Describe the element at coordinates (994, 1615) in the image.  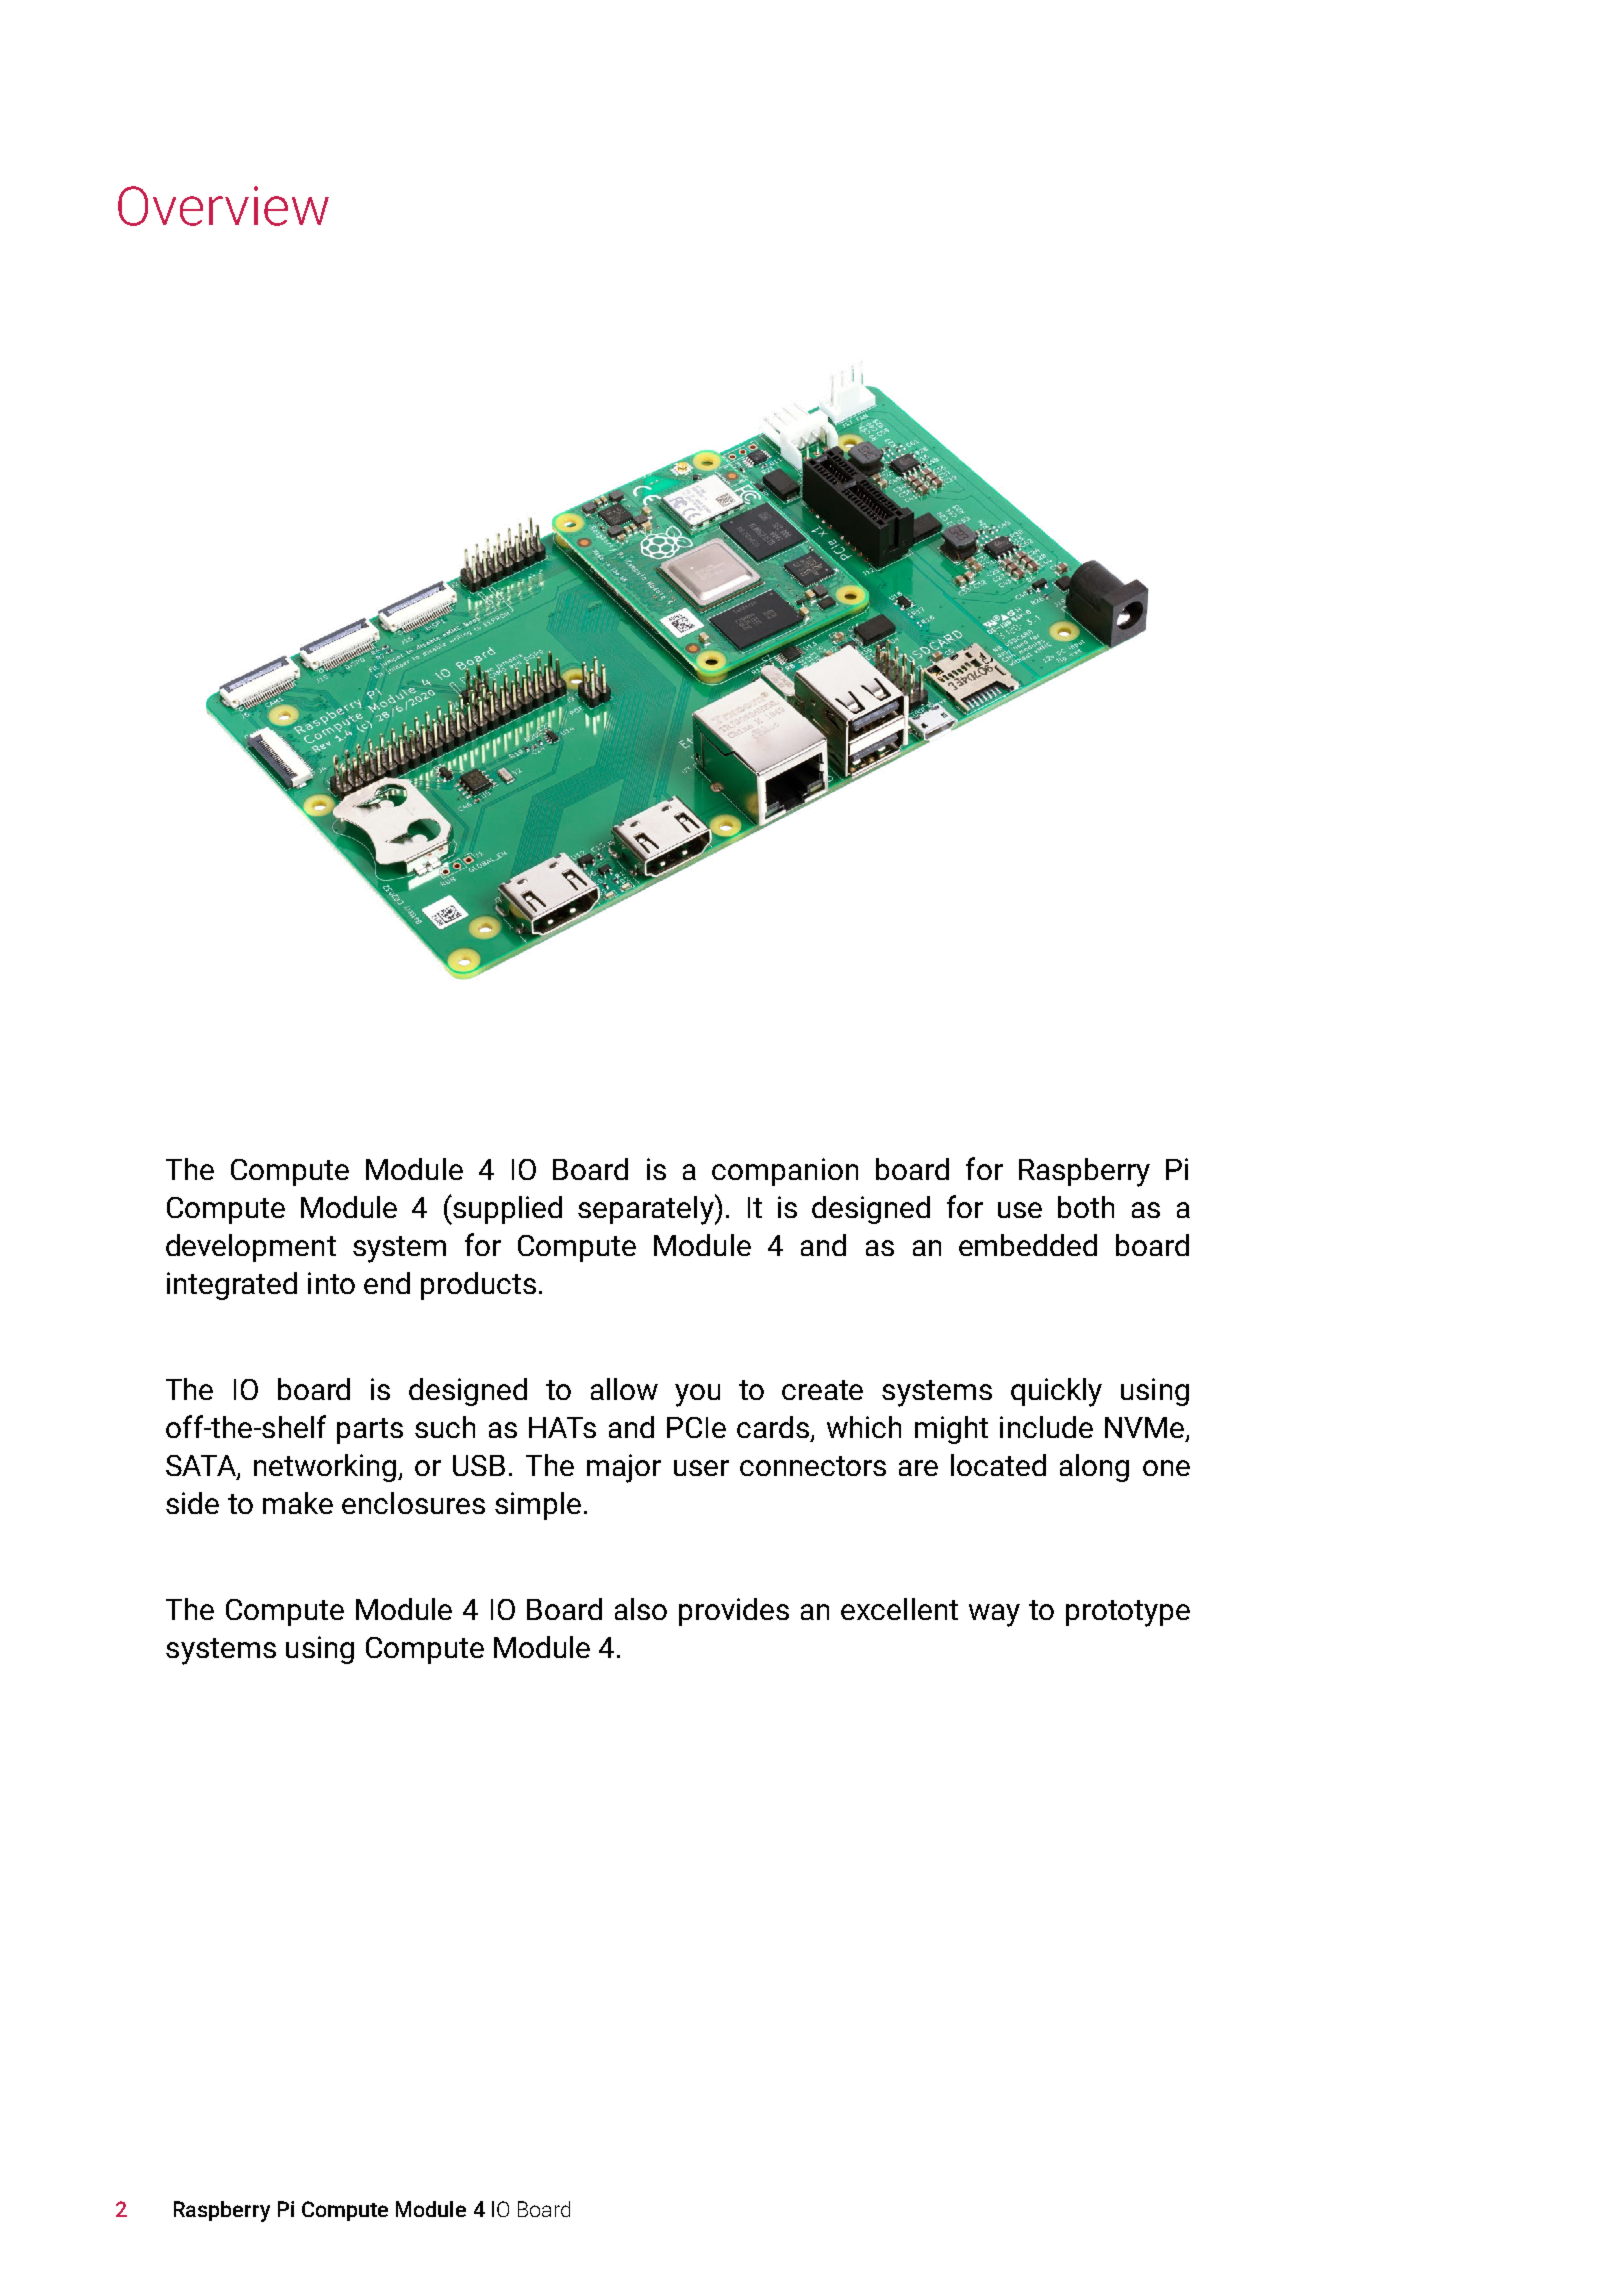
I see `way` at that location.
